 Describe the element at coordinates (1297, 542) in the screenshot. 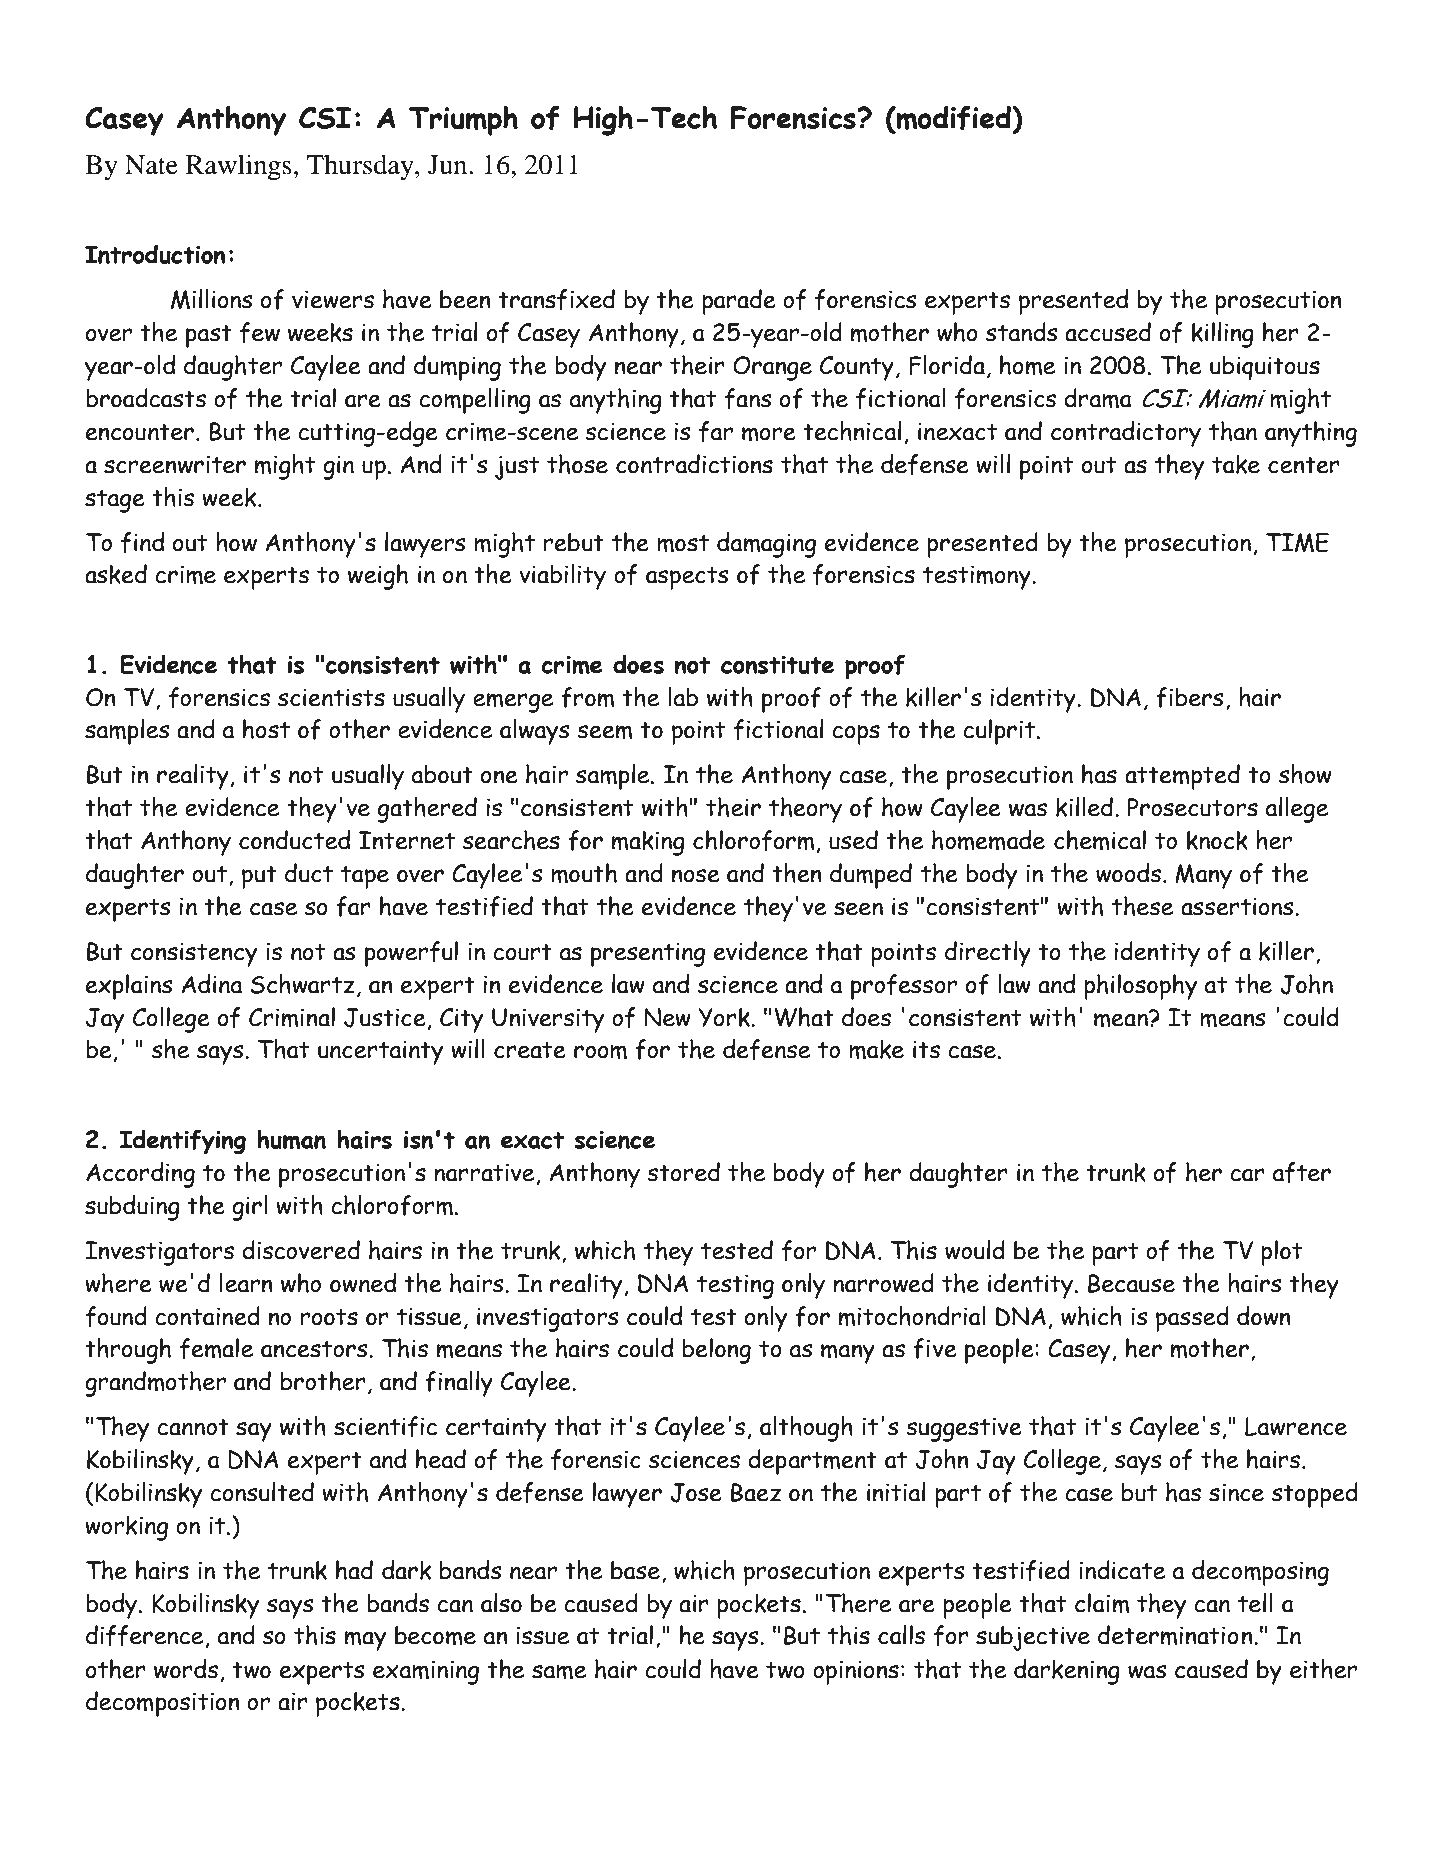

I see `TIME` at that location.
